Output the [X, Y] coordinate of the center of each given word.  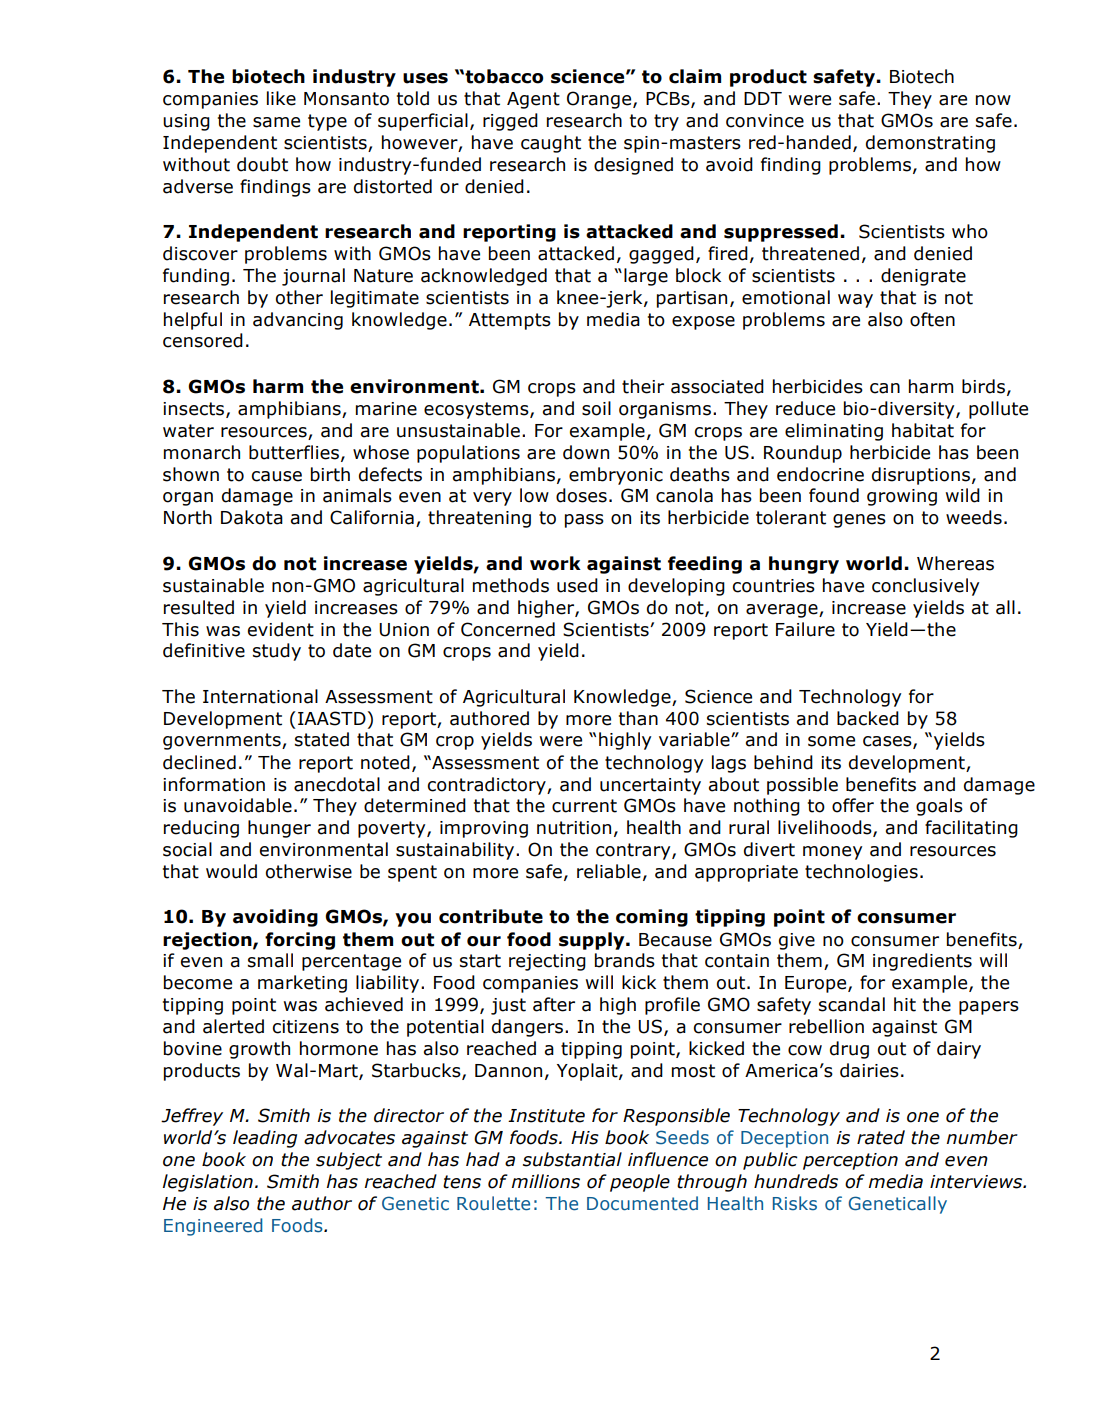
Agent [533, 100]
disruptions [921, 476]
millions [546, 1181]
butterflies [294, 452]
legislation [208, 1183]
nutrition [574, 828]
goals [939, 807]
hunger [279, 829]
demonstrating [930, 144]
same [276, 122]
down [586, 452]
